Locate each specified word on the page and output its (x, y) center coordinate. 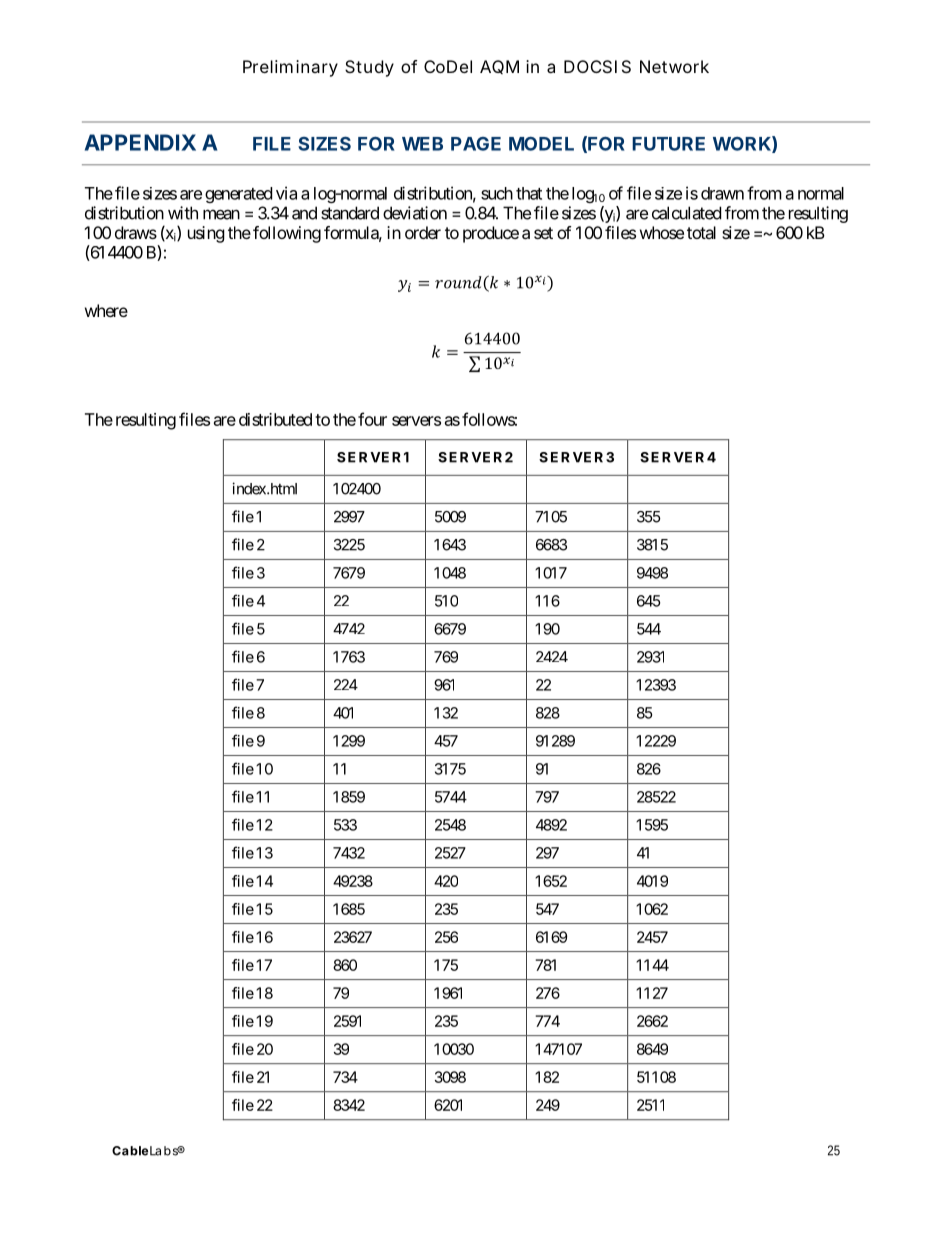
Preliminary (290, 68)
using (206, 234)
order (423, 232)
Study (369, 68)
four (372, 419)
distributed (275, 419)
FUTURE (668, 144)
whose (662, 232)
